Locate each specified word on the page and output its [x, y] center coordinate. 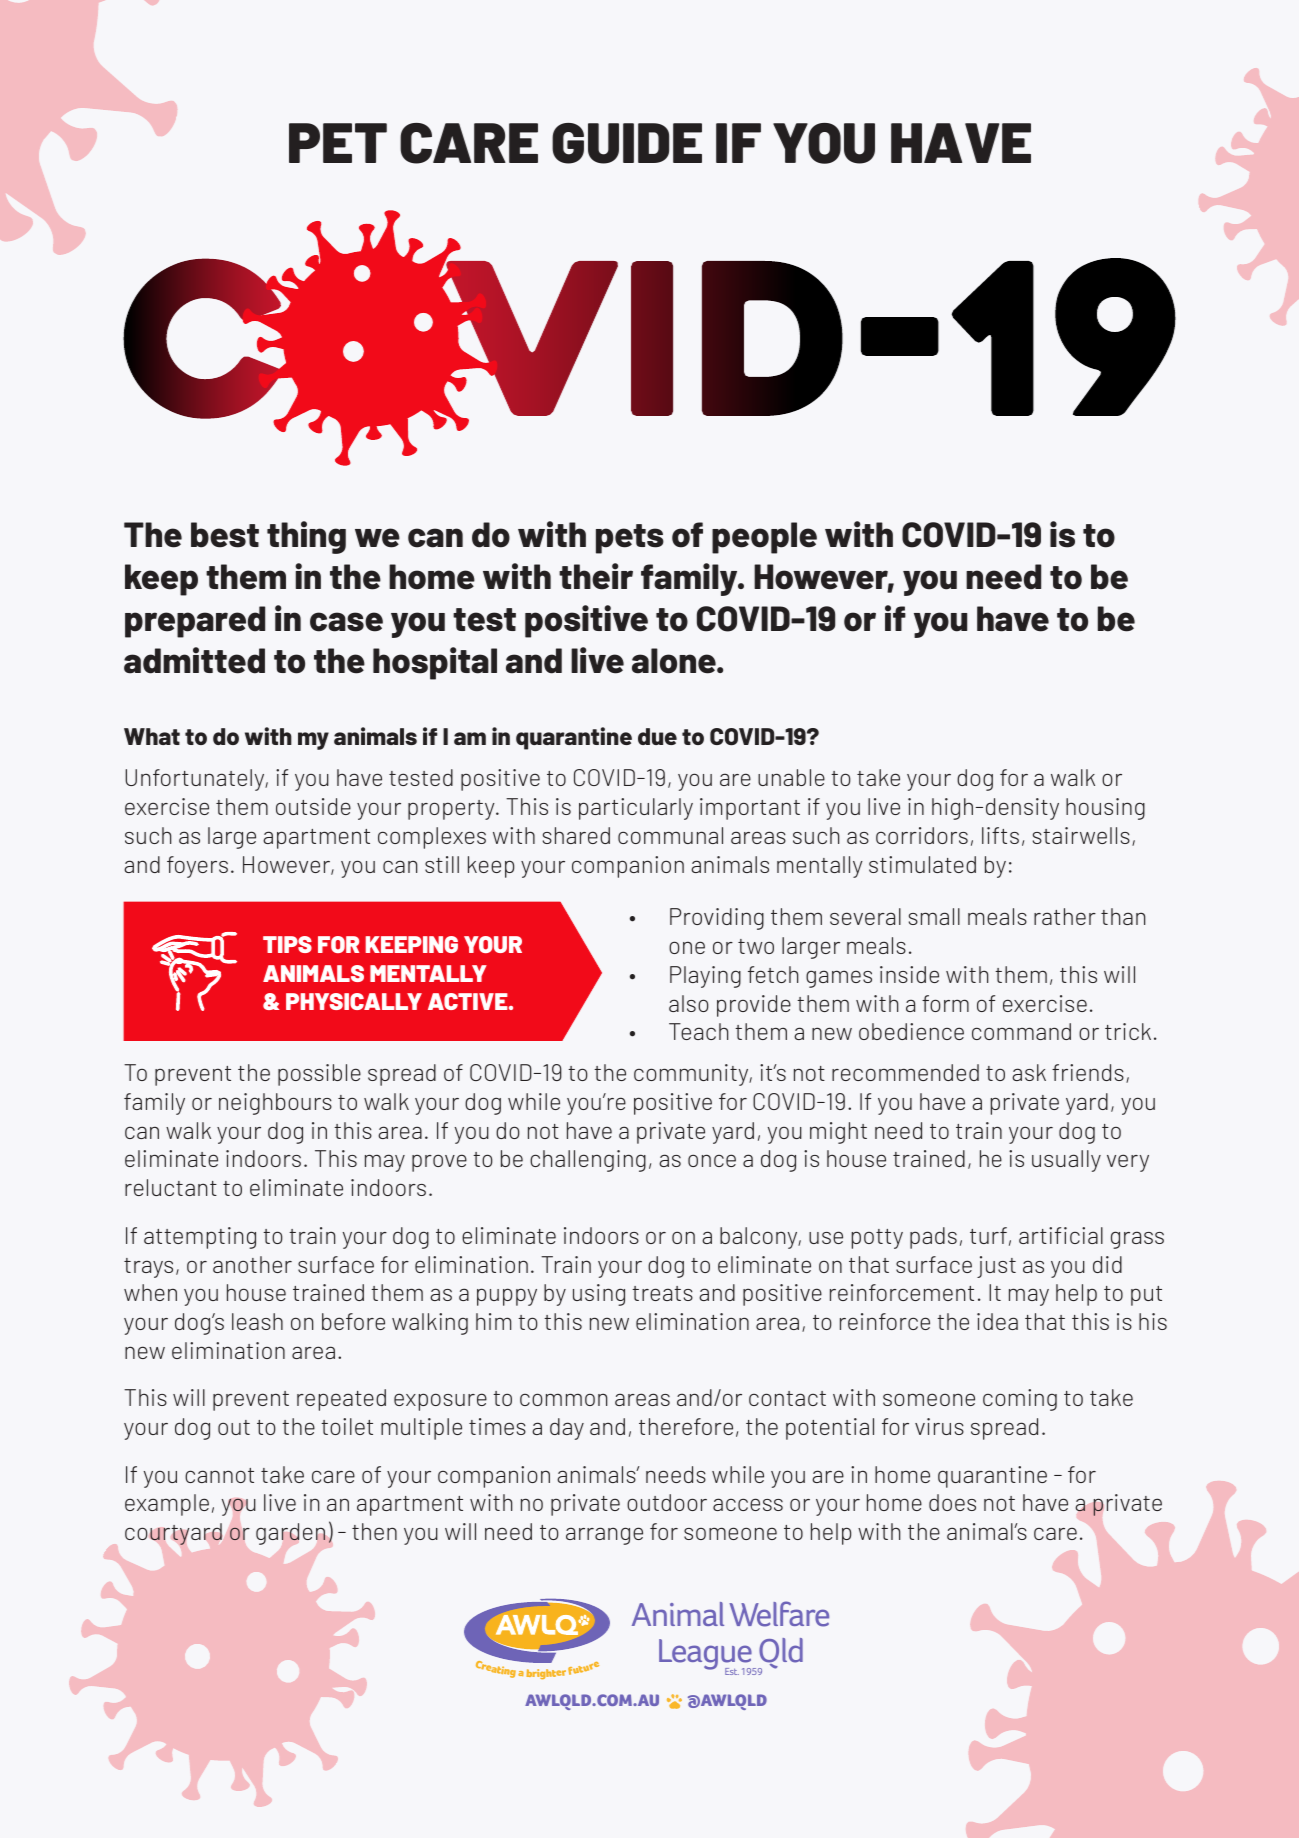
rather [1065, 916]
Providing [717, 919]
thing [306, 537]
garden [290, 1534]
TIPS [287, 944]
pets [630, 539]
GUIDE [627, 143]
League [706, 1656]
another [252, 1264]
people [764, 538]
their [596, 576]
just [996, 1267]
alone [675, 661]
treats [662, 1293]
